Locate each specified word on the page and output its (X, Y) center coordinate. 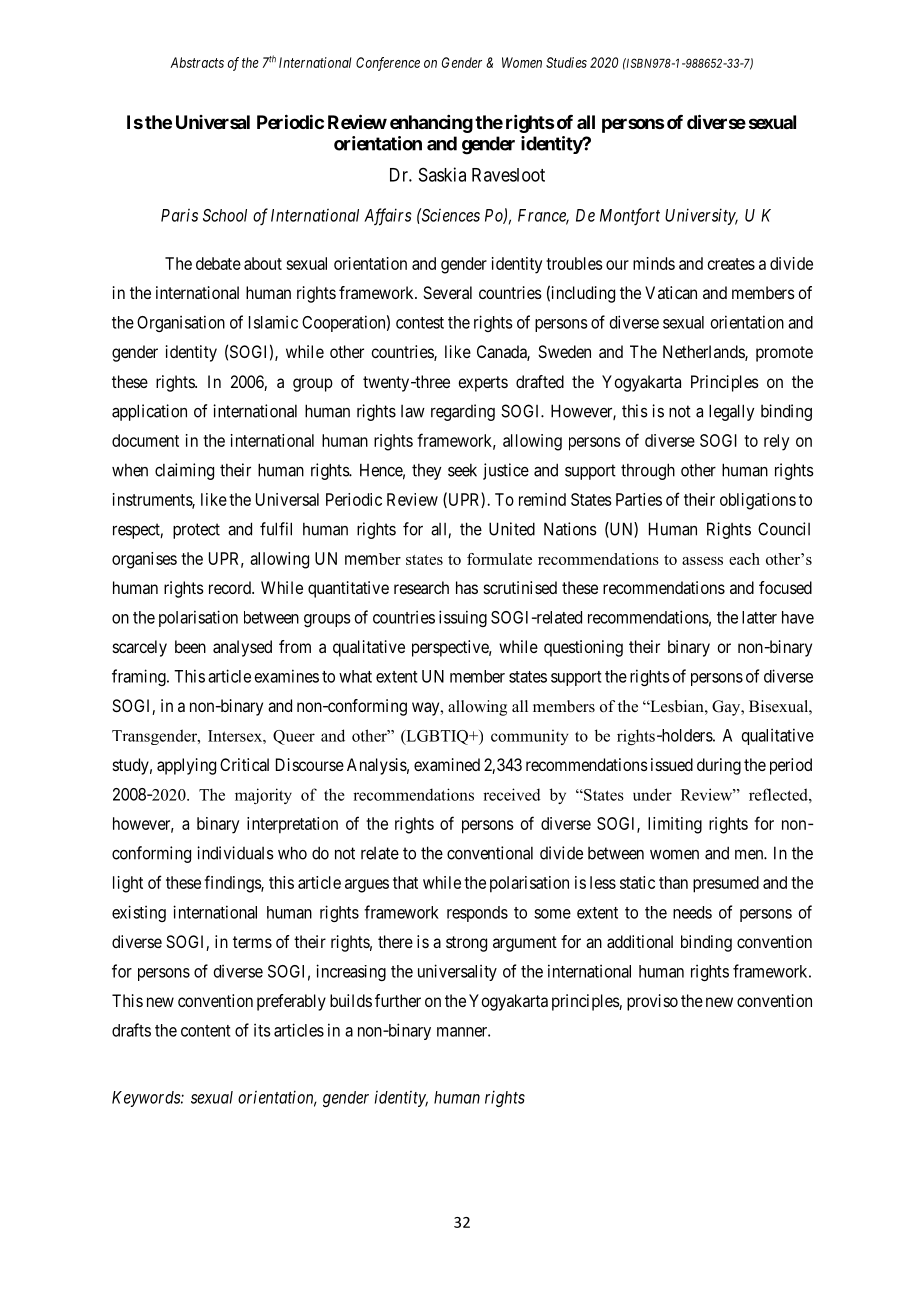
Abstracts (197, 62)
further (398, 1000)
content (206, 1031)
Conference (388, 64)
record (231, 587)
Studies (566, 62)
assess (702, 561)
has (467, 587)
